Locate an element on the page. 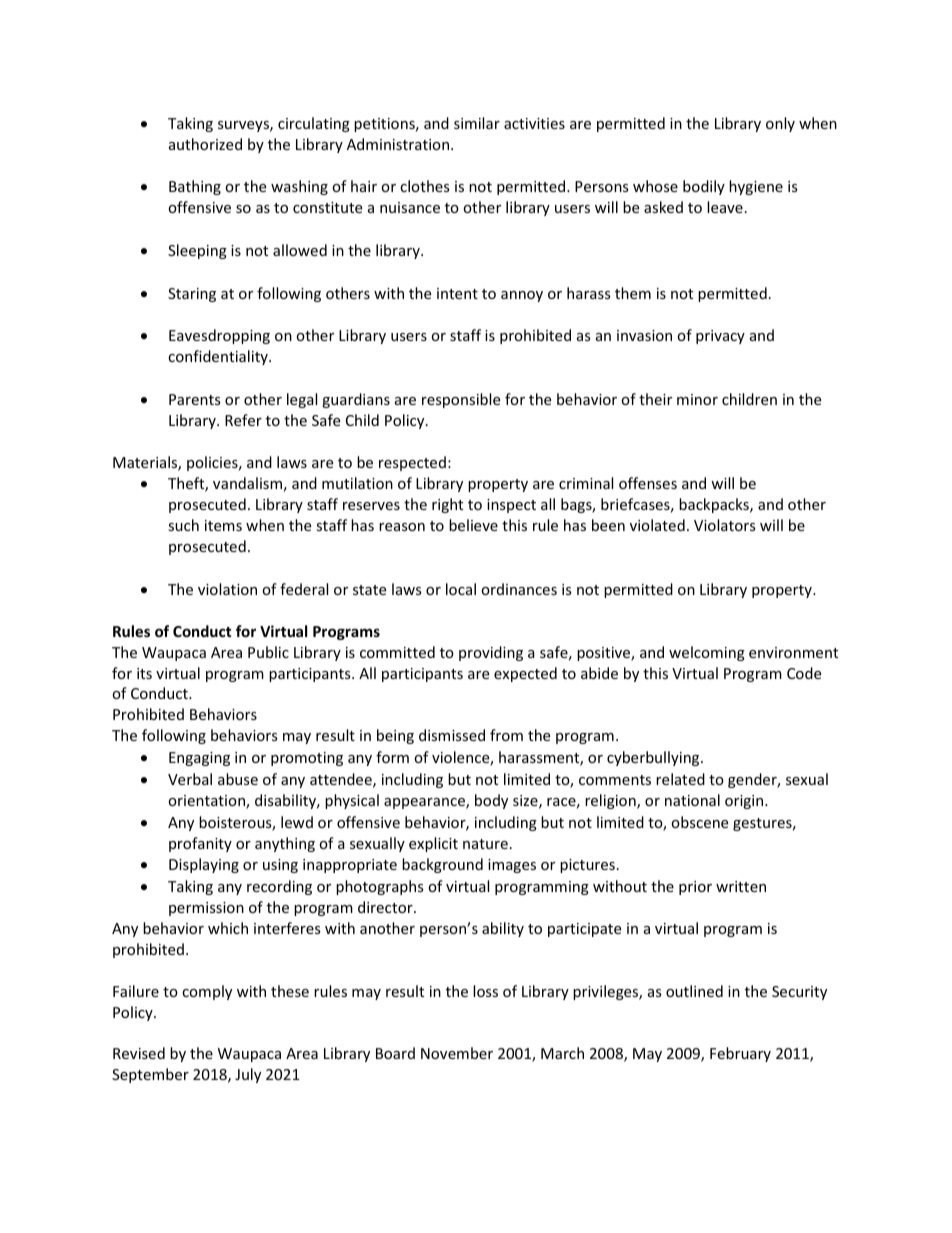 The height and width of the document is (1233, 952). November is located at coordinates (457, 1053).
